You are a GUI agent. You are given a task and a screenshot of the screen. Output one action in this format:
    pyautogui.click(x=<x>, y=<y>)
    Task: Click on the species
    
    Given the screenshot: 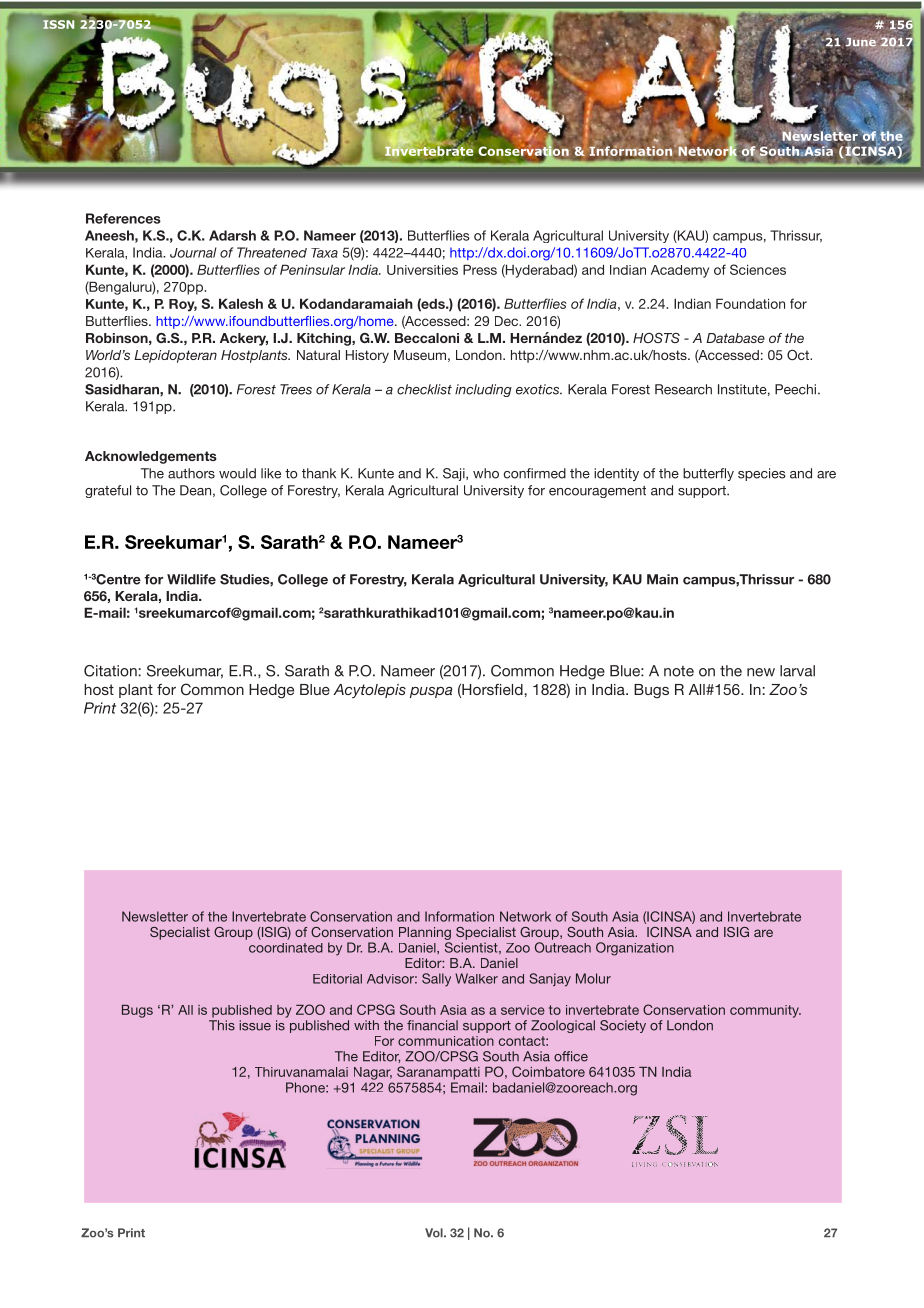 What is the action you would take?
    pyautogui.click(x=762, y=474)
